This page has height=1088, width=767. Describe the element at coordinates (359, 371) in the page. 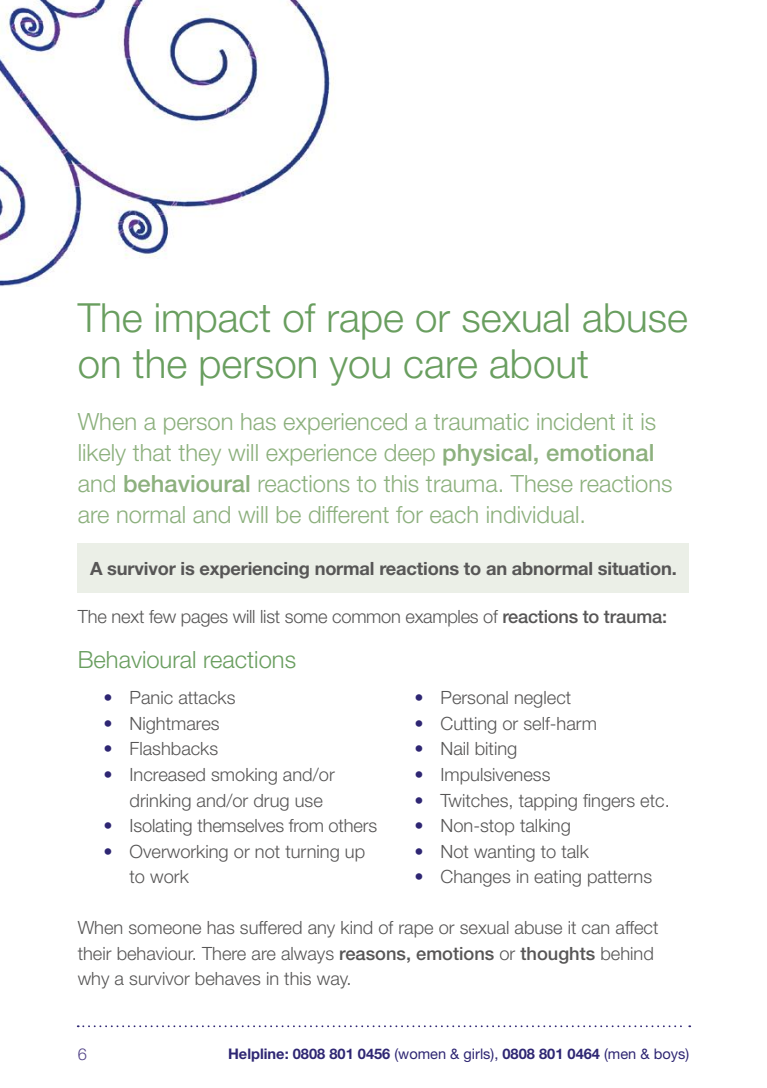

I see `you` at that location.
